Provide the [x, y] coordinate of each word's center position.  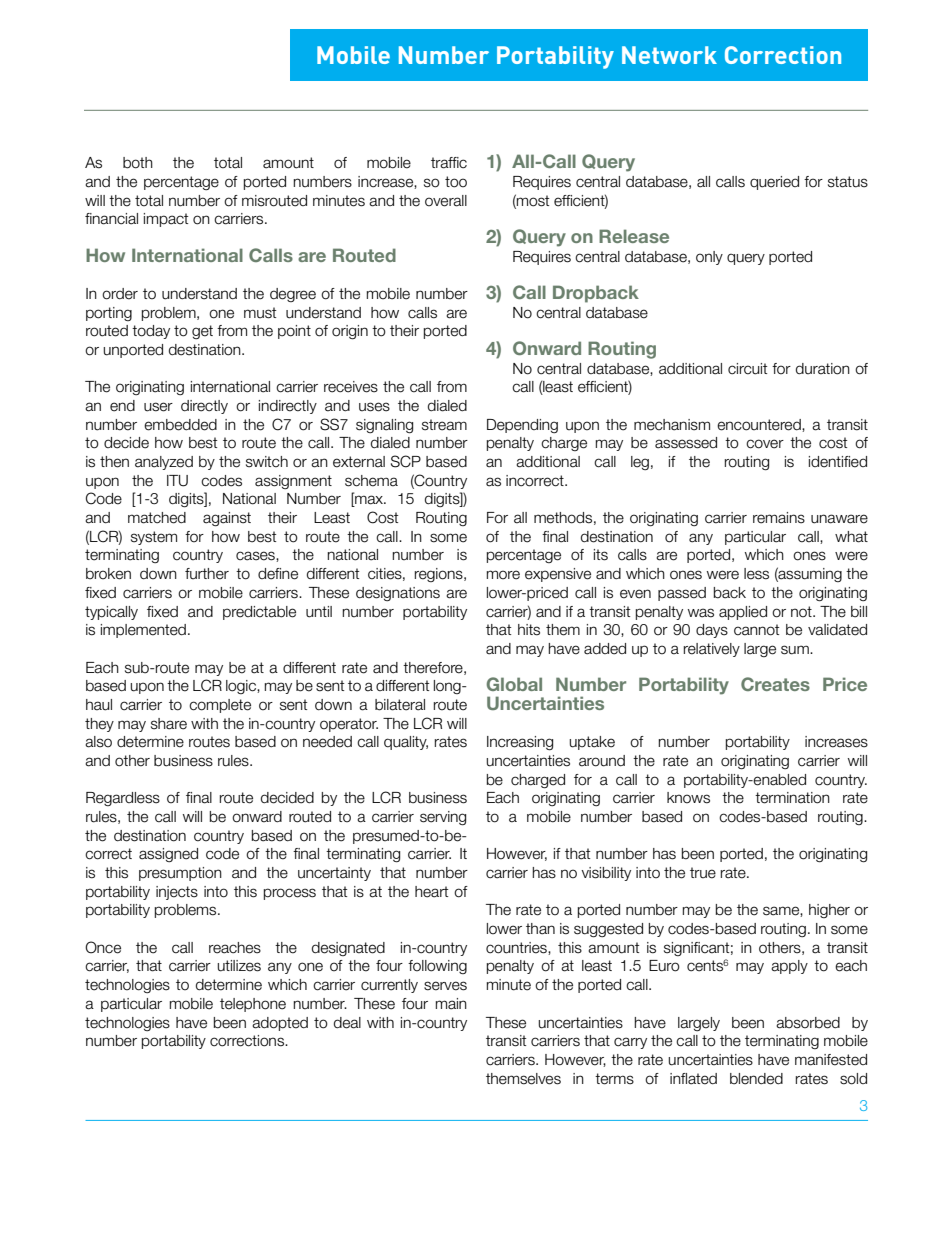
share [169, 724]
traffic [449, 163]
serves [445, 986]
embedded [180, 425]
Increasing [520, 743]
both [138, 163]
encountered [760, 425]
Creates [775, 684]
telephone [253, 1005]
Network [669, 55]
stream [444, 425]
